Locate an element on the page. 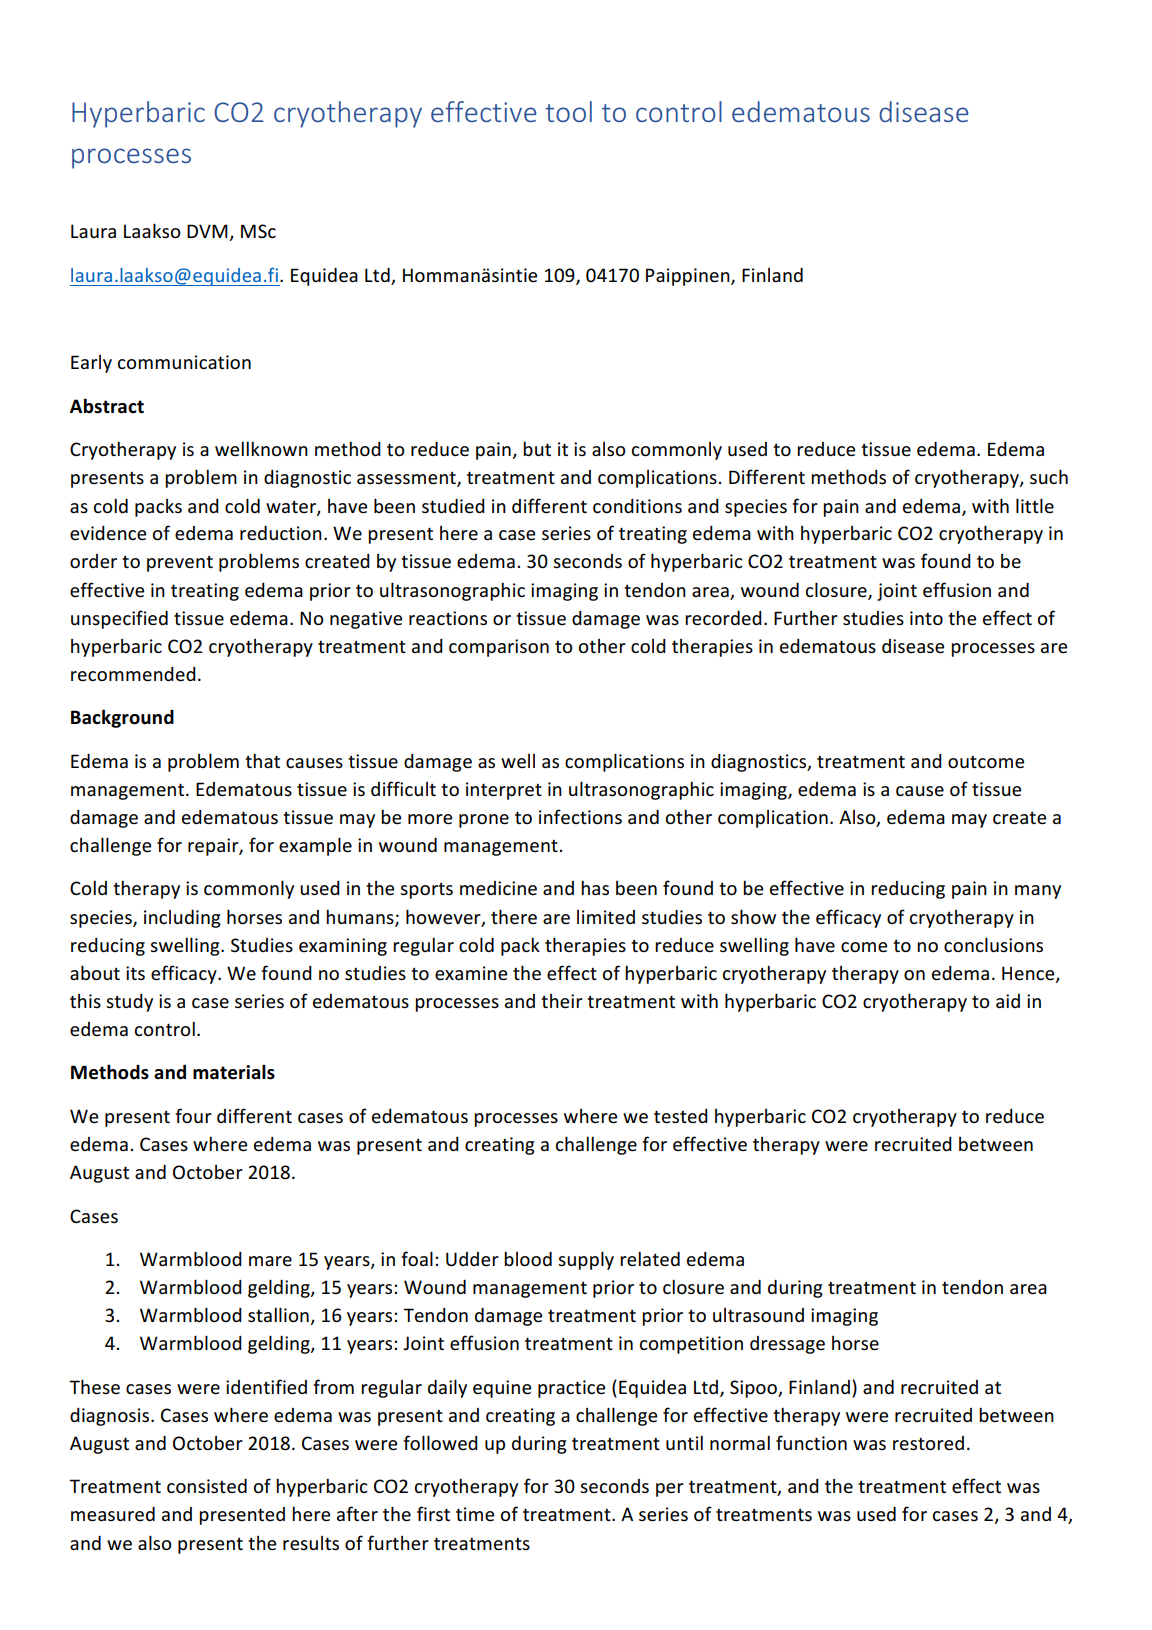 The width and height of the page is (1152, 1630). tool is located at coordinates (568, 111).
